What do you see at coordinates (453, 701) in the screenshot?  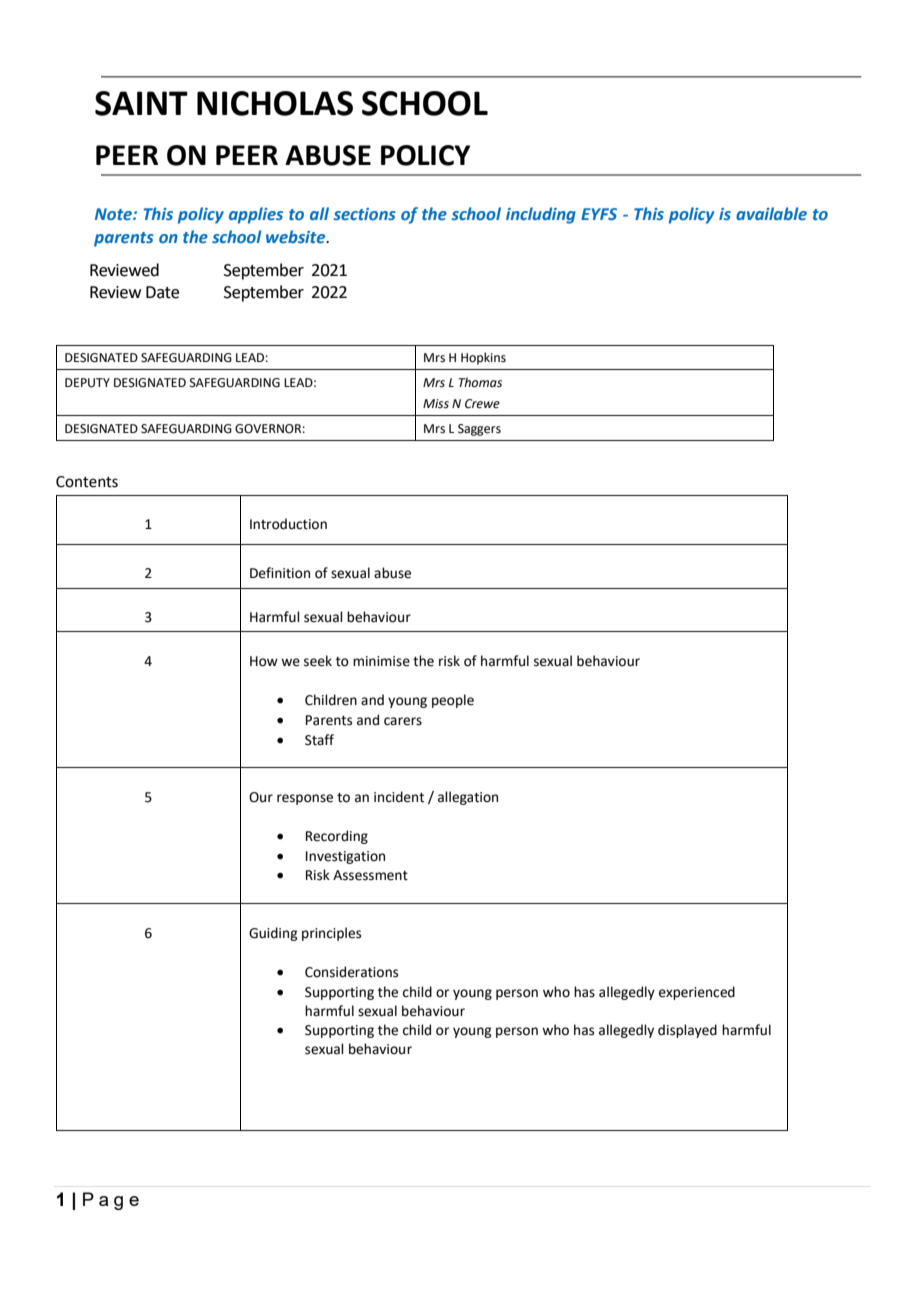 I see `people` at bounding box center [453, 701].
